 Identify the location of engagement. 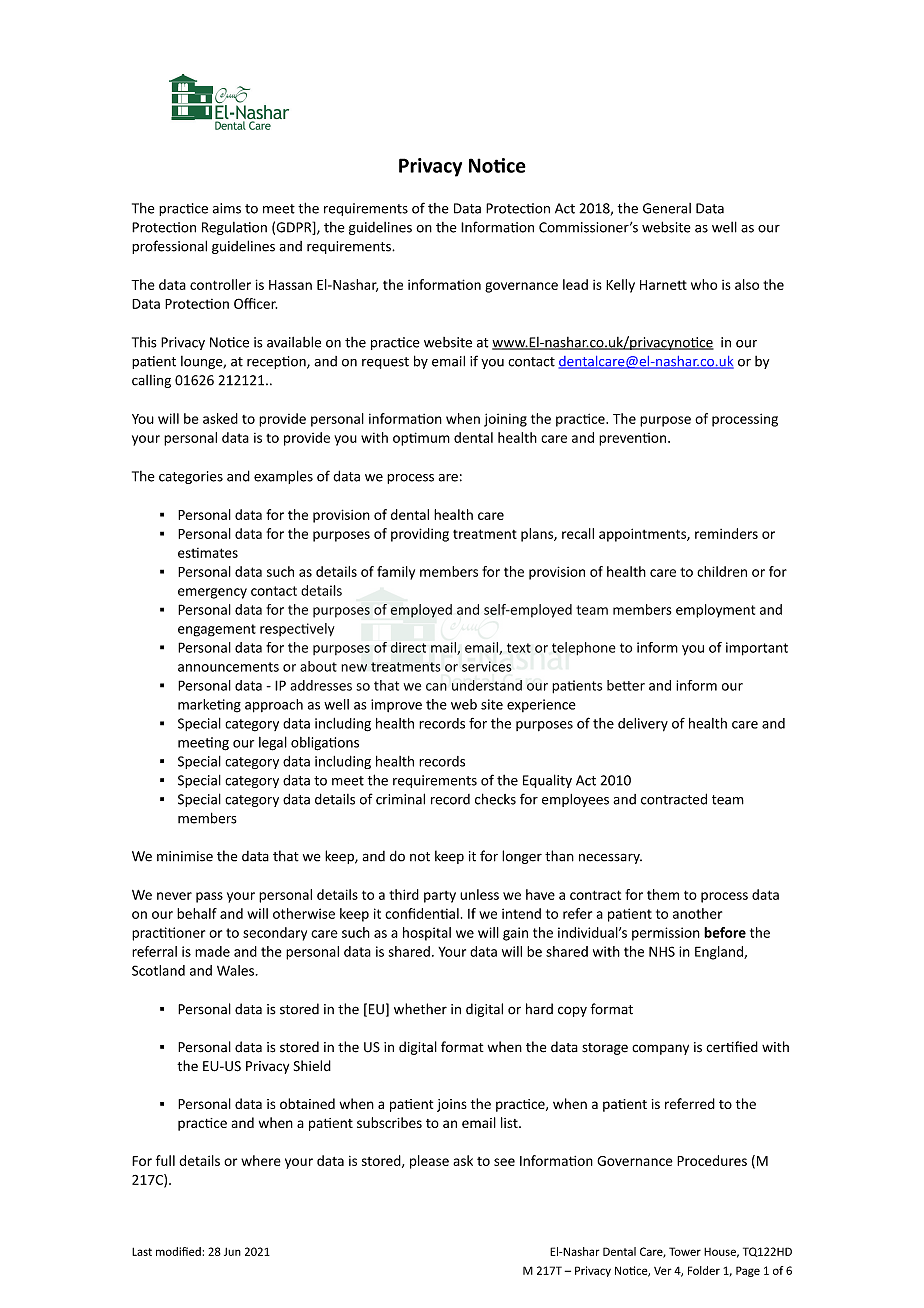
(217, 630).
